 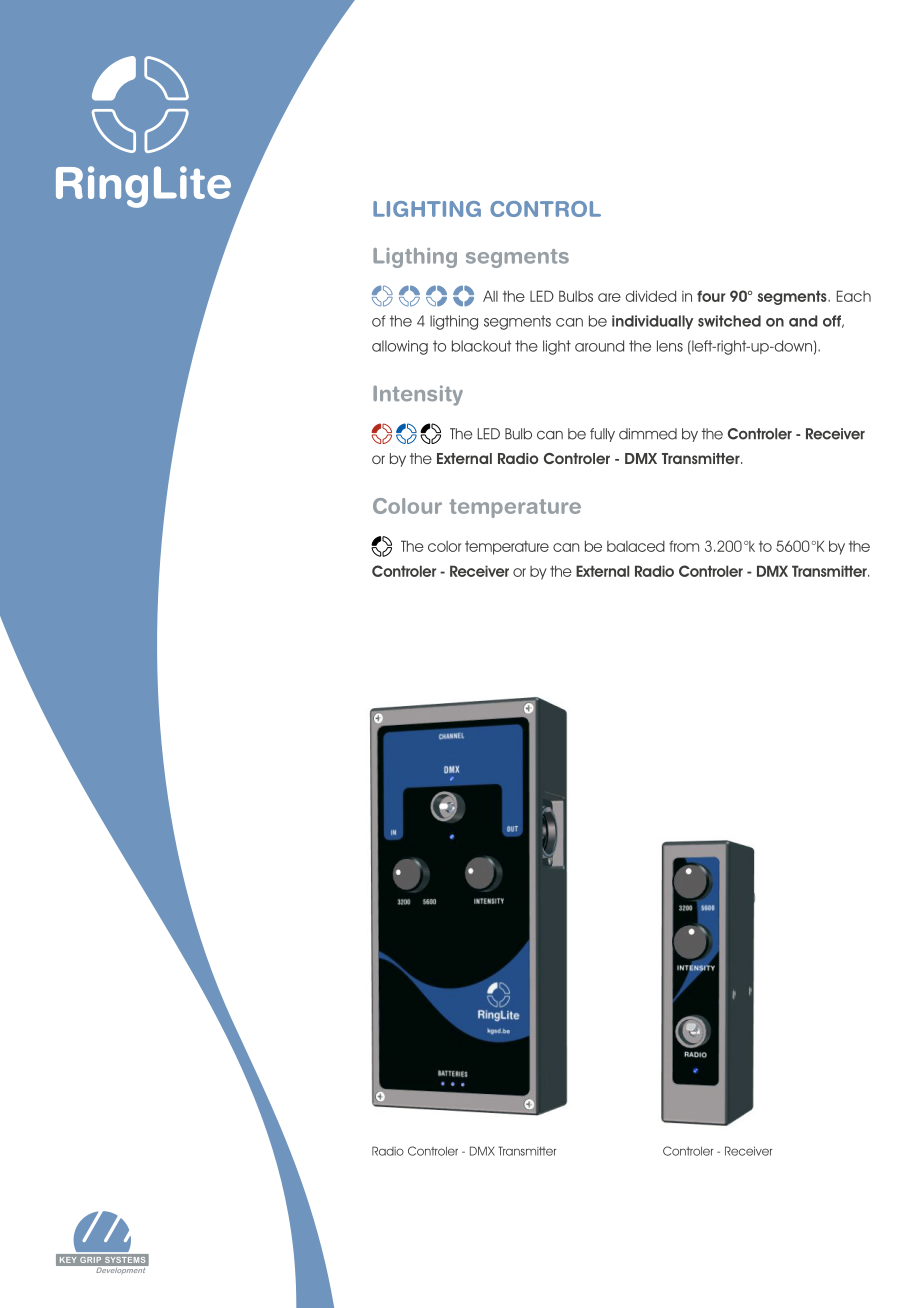 What do you see at coordinates (670, 346) in the screenshot?
I see `lens` at bounding box center [670, 346].
